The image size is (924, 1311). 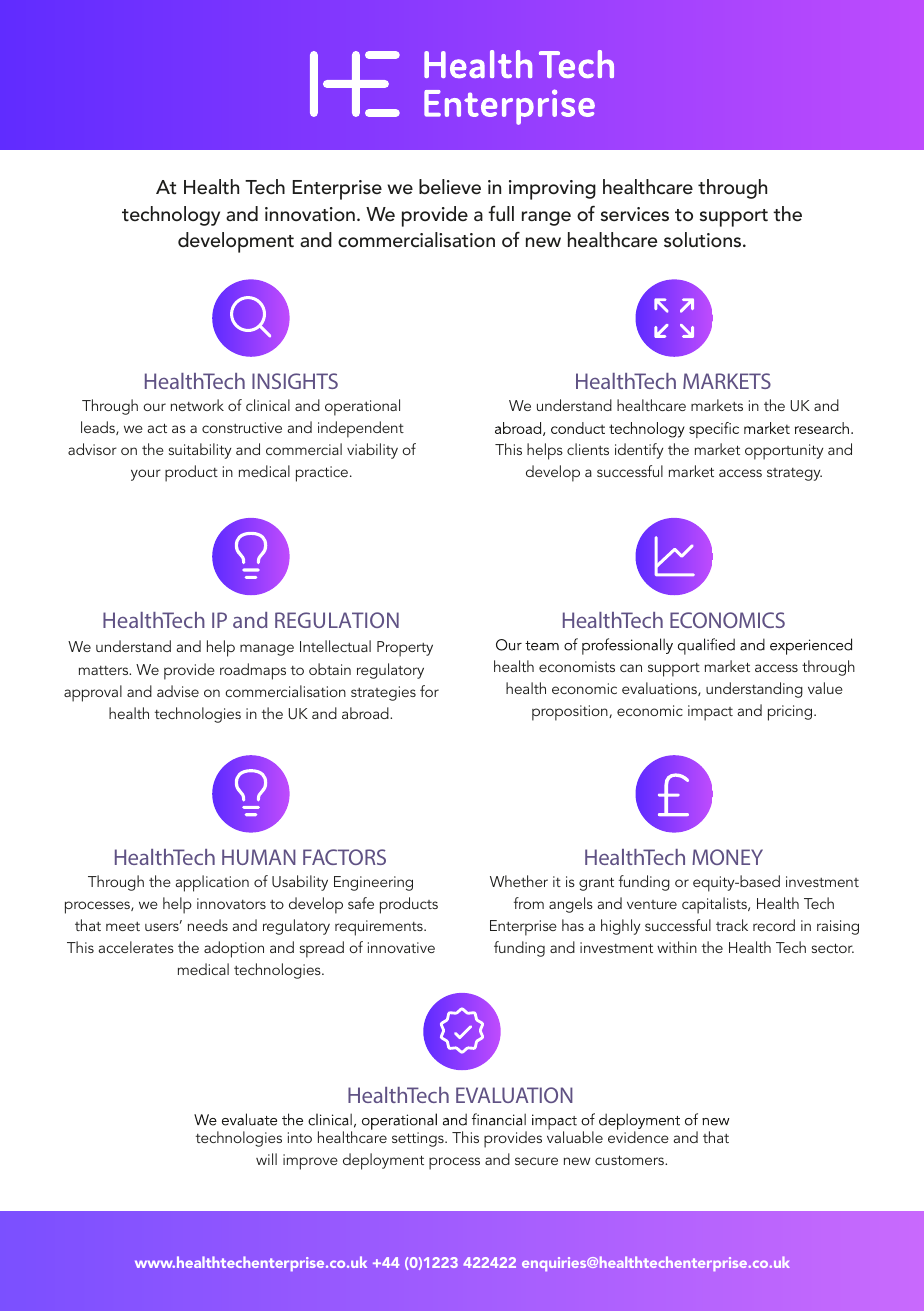 I want to click on will, so click(x=266, y=1159).
